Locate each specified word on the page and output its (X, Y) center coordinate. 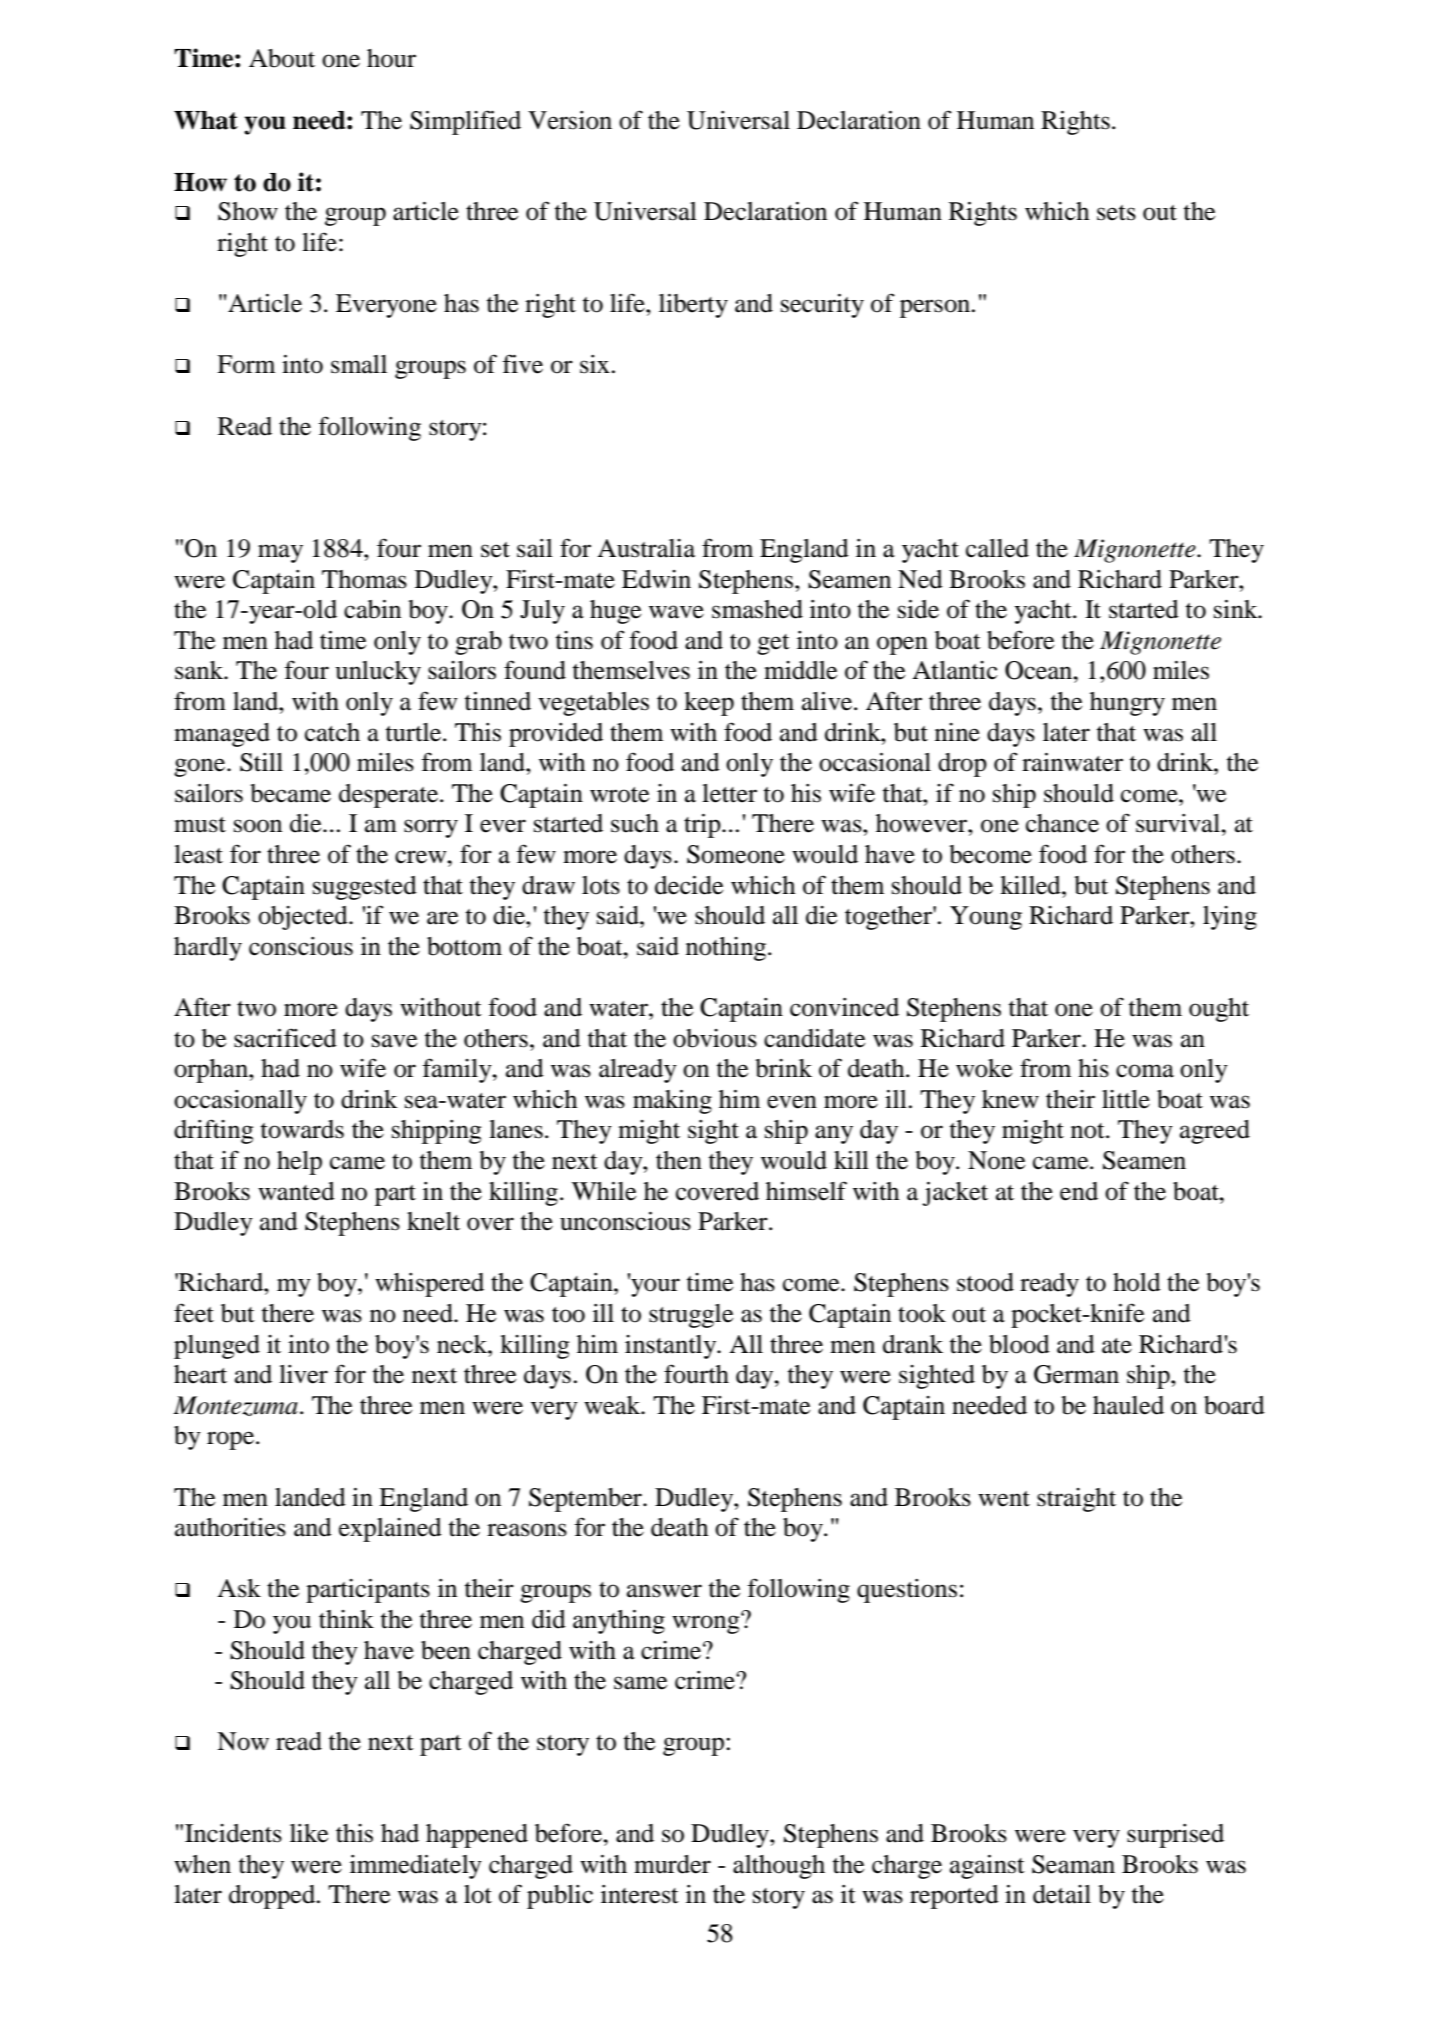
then (679, 1160)
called (997, 548)
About (282, 58)
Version (570, 120)
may (280, 553)
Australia (646, 548)
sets (1116, 213)
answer (664, 1591)
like (309, 1833)
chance (1062, 823)
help (299, 1163)
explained (390, 1530)
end (1079, 1191)
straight (1076, 1500)
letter (729, 793)
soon (258, 826)
